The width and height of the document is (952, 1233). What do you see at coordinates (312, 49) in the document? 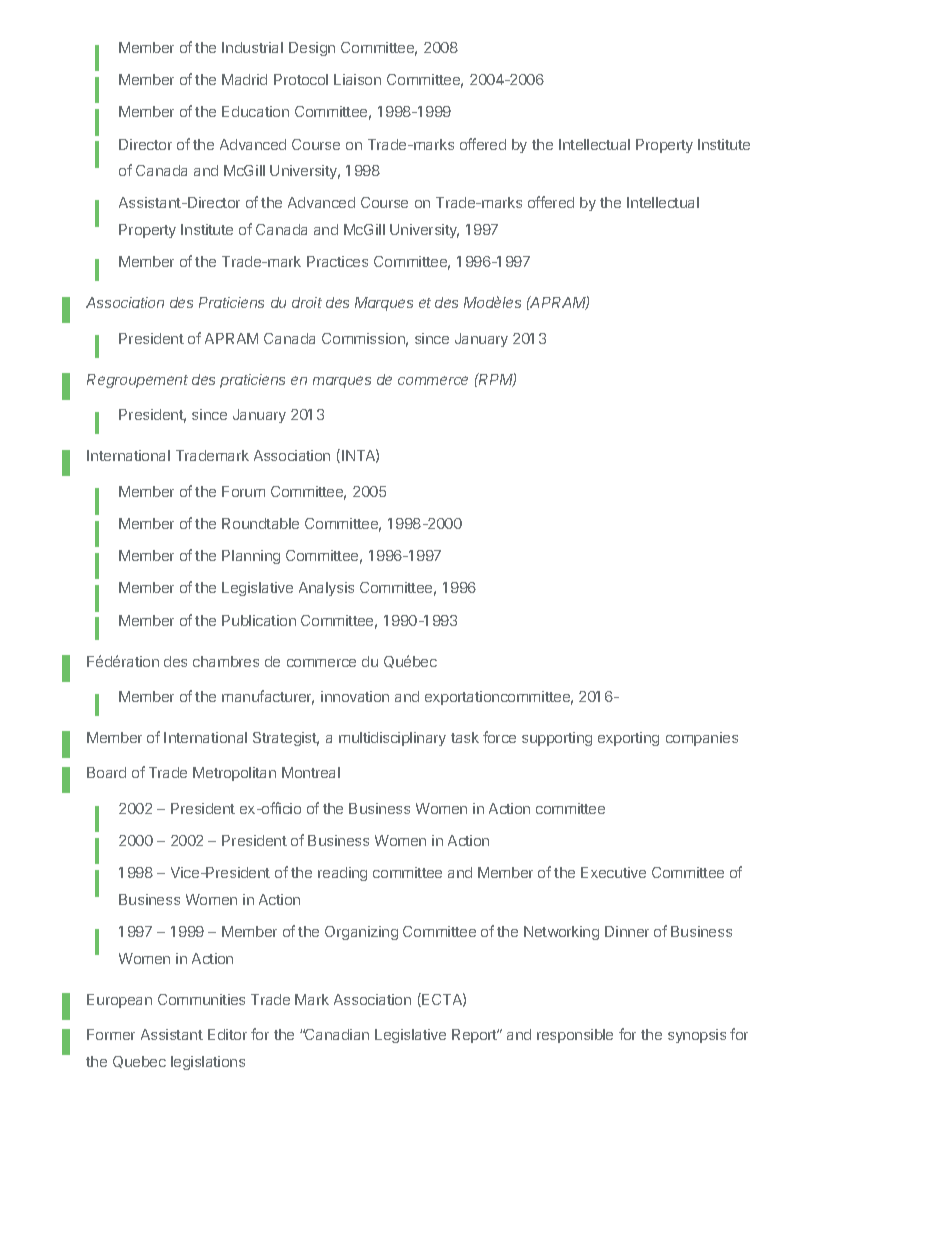
I see `Design` at bounding box center [312, 49].
